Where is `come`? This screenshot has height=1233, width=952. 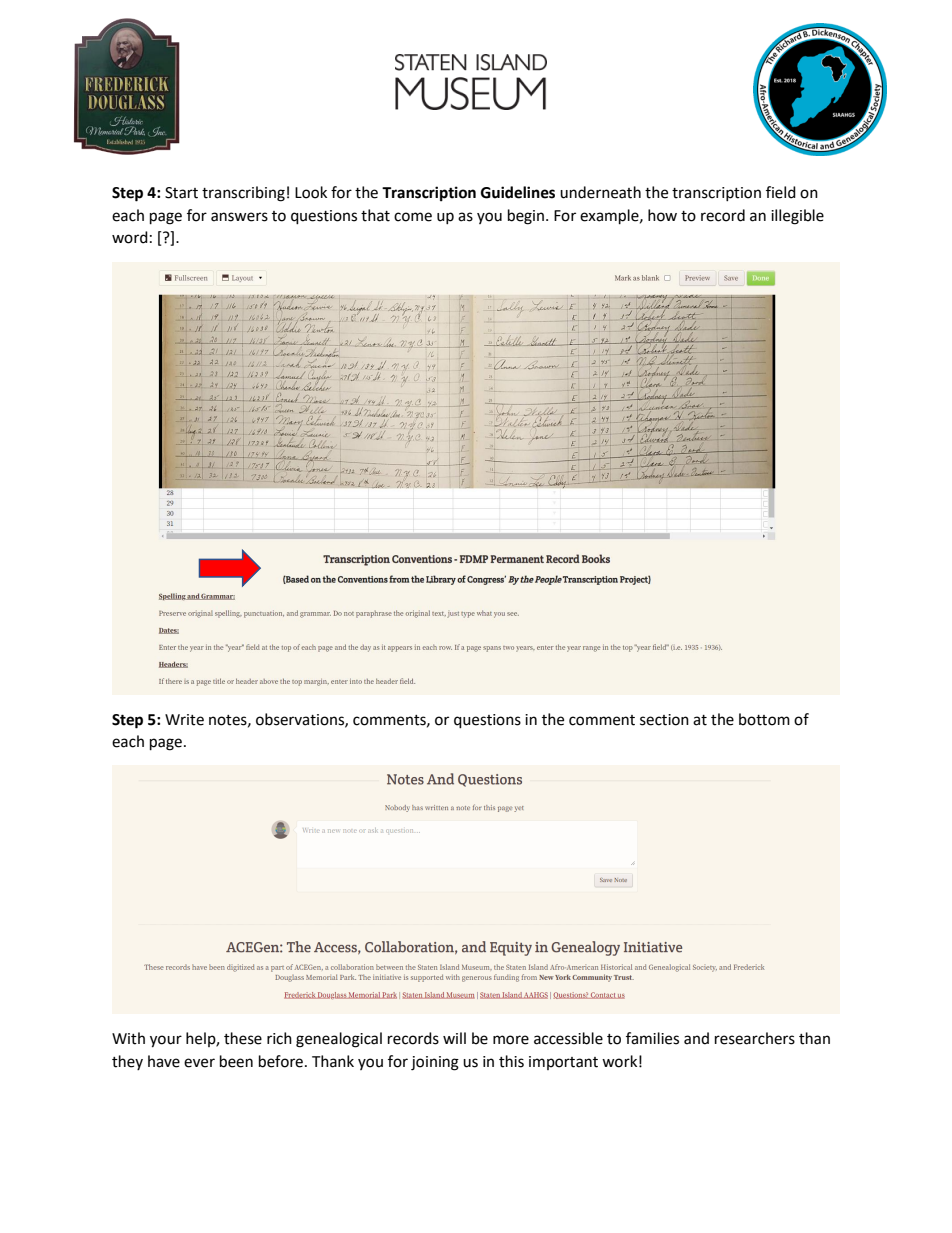
come is located at coordinates (413, 217).
